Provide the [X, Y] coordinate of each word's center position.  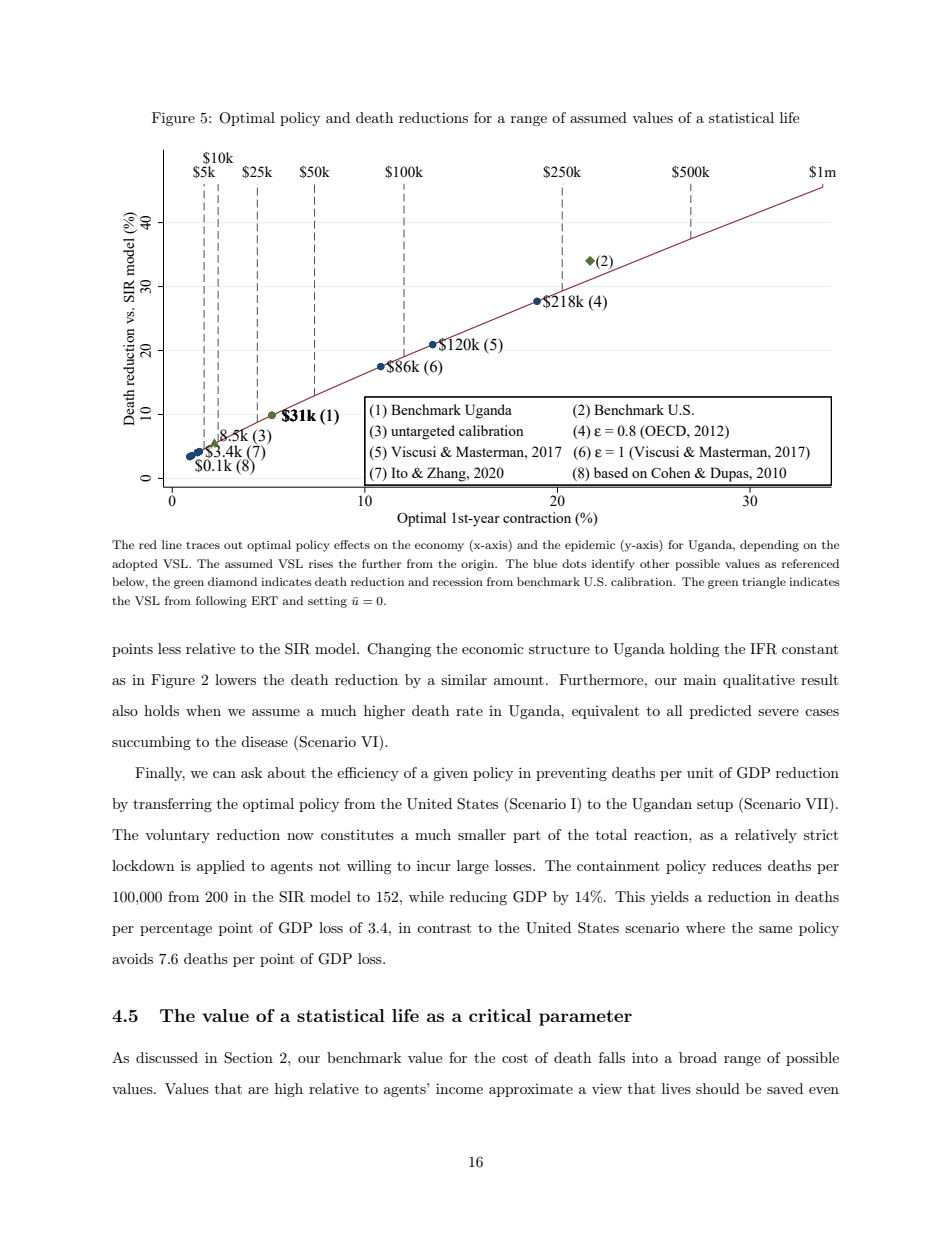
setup [715, 805]
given [450, 774]
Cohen [671, 472]
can [224, 774]
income [459, 1088]
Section [248, 1058]
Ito [399, 472]
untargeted [423, 432]
